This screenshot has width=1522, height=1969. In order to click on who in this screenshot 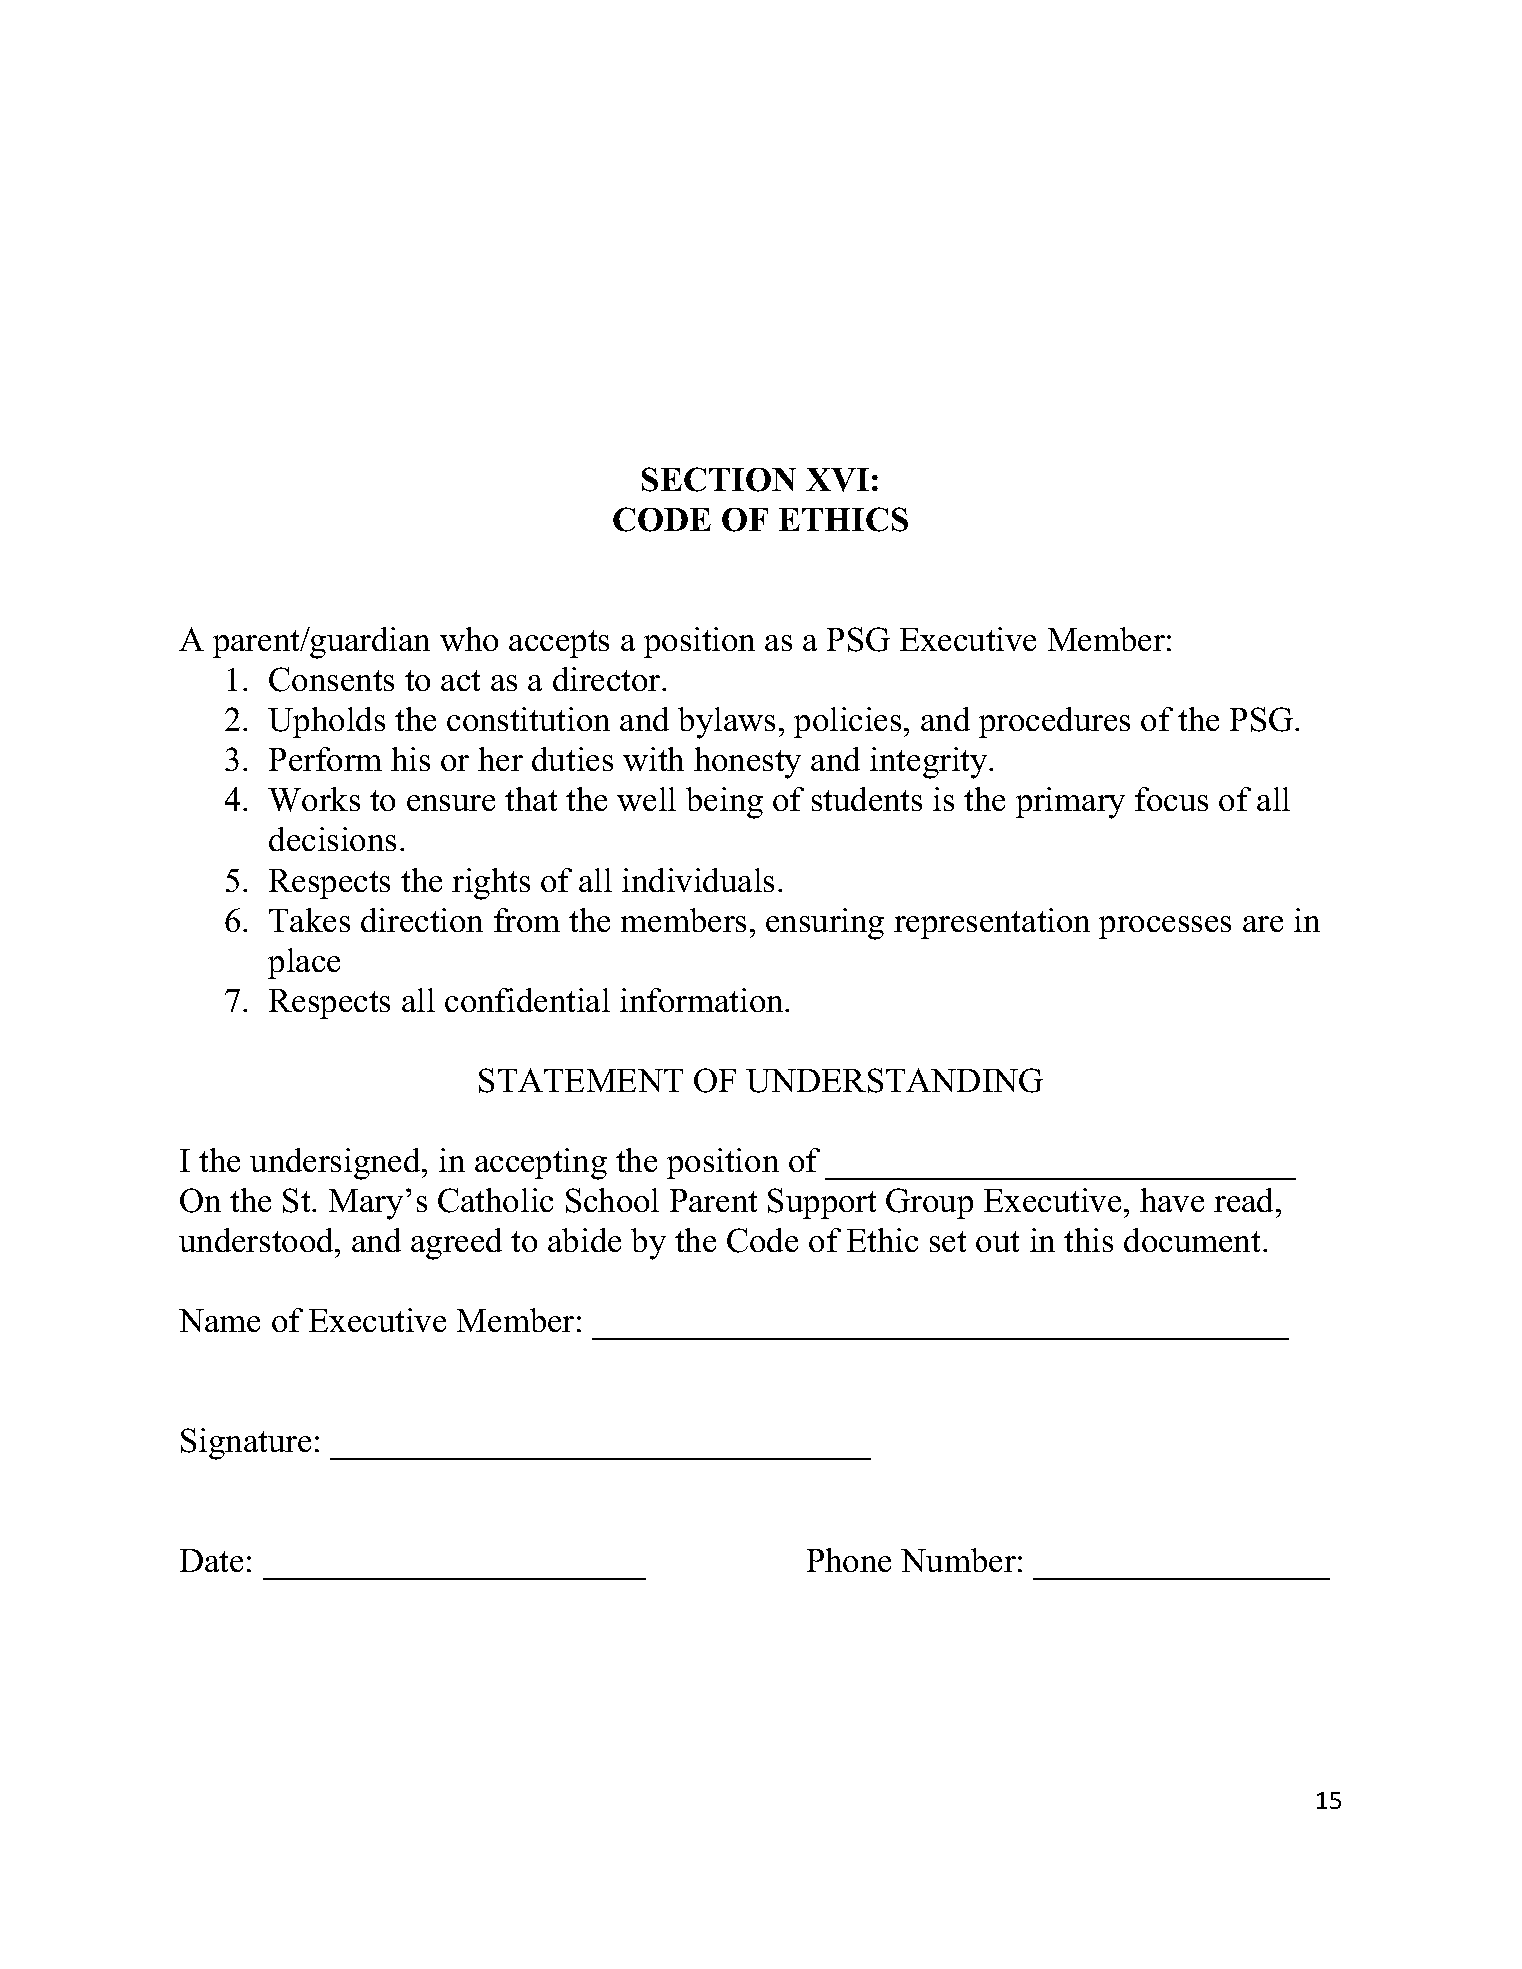, I will do `click(469, 639)`.
